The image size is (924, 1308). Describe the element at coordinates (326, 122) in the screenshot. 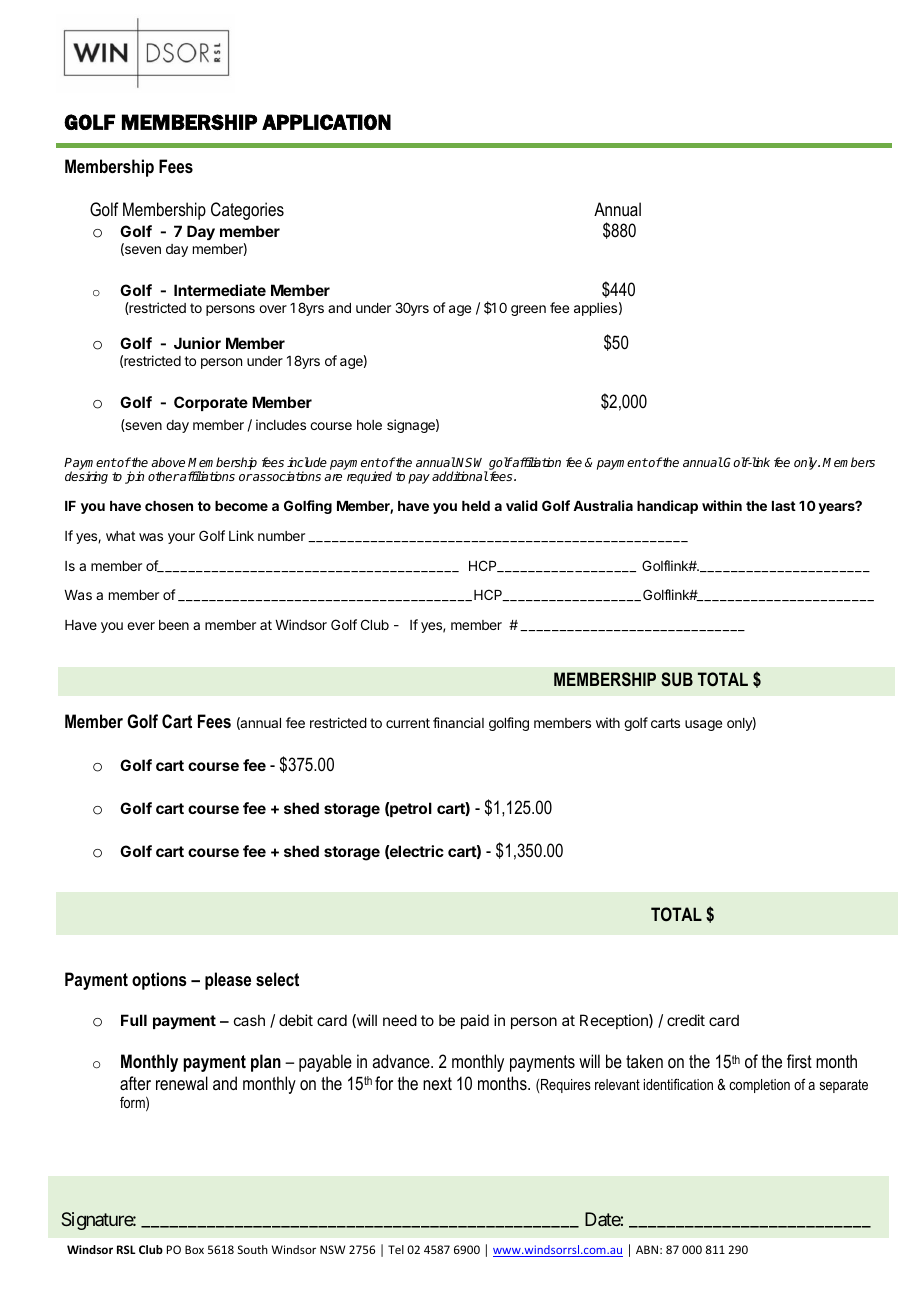

I see `APPLICATION` at that location.
